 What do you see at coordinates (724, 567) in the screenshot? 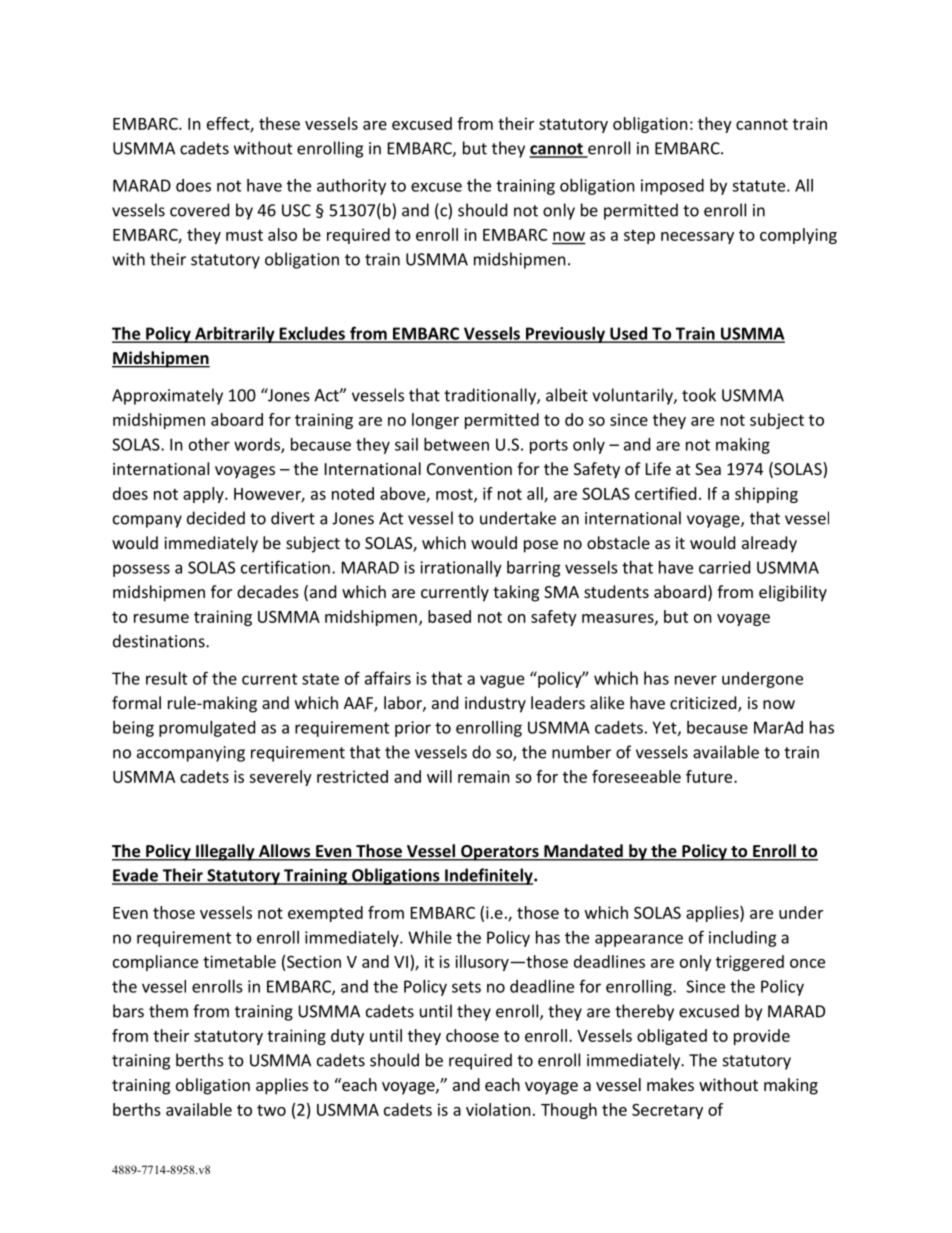
I see `carried` at bounding box center [724, 567].
